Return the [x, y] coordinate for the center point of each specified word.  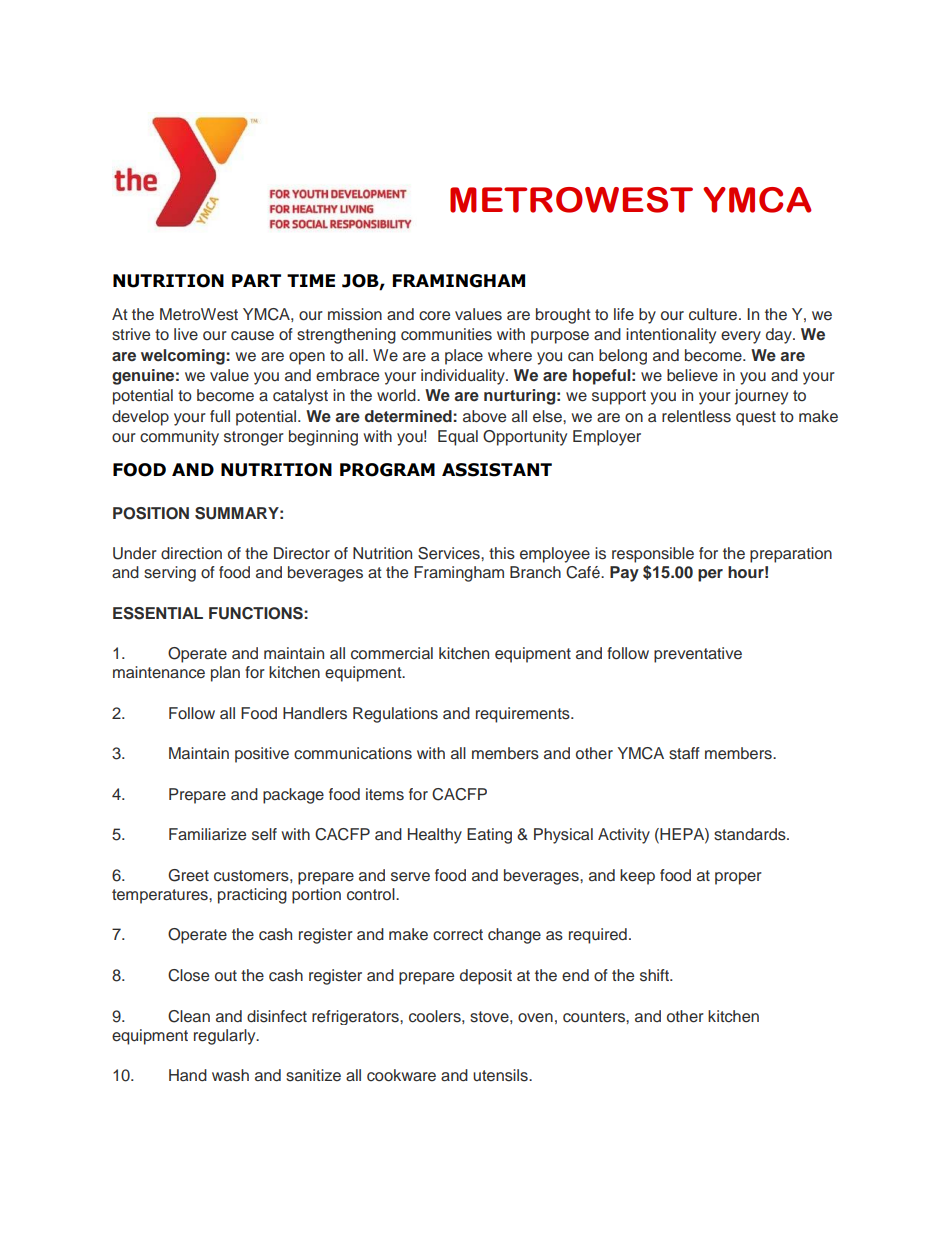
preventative [698, 655]
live [186, 334]
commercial [392, 653]
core [434, 316]
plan [225, 674]
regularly [226, 1037]
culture [713, 314]
